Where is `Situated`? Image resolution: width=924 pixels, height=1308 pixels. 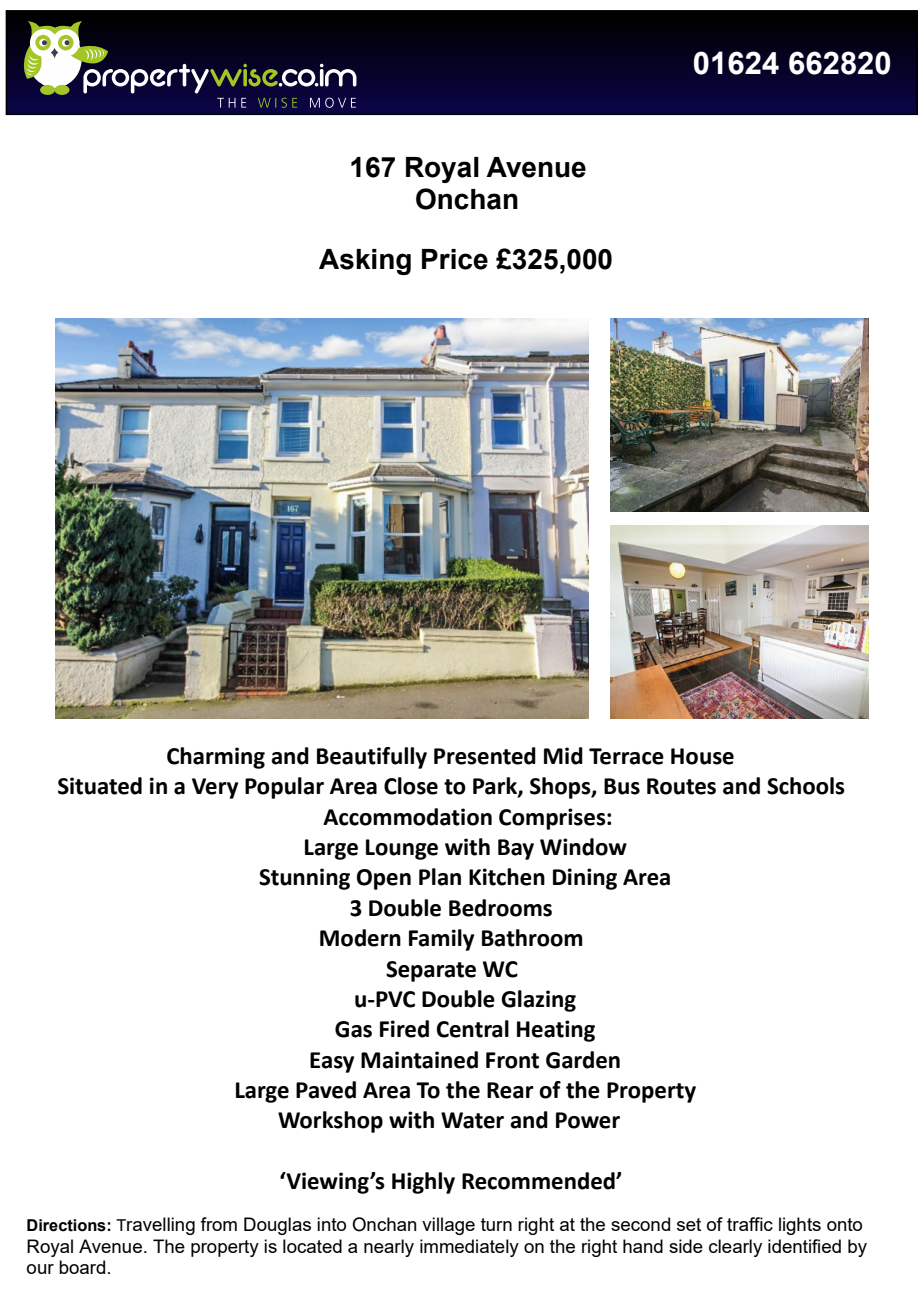 Situated is located at coordinates (100, 786).
